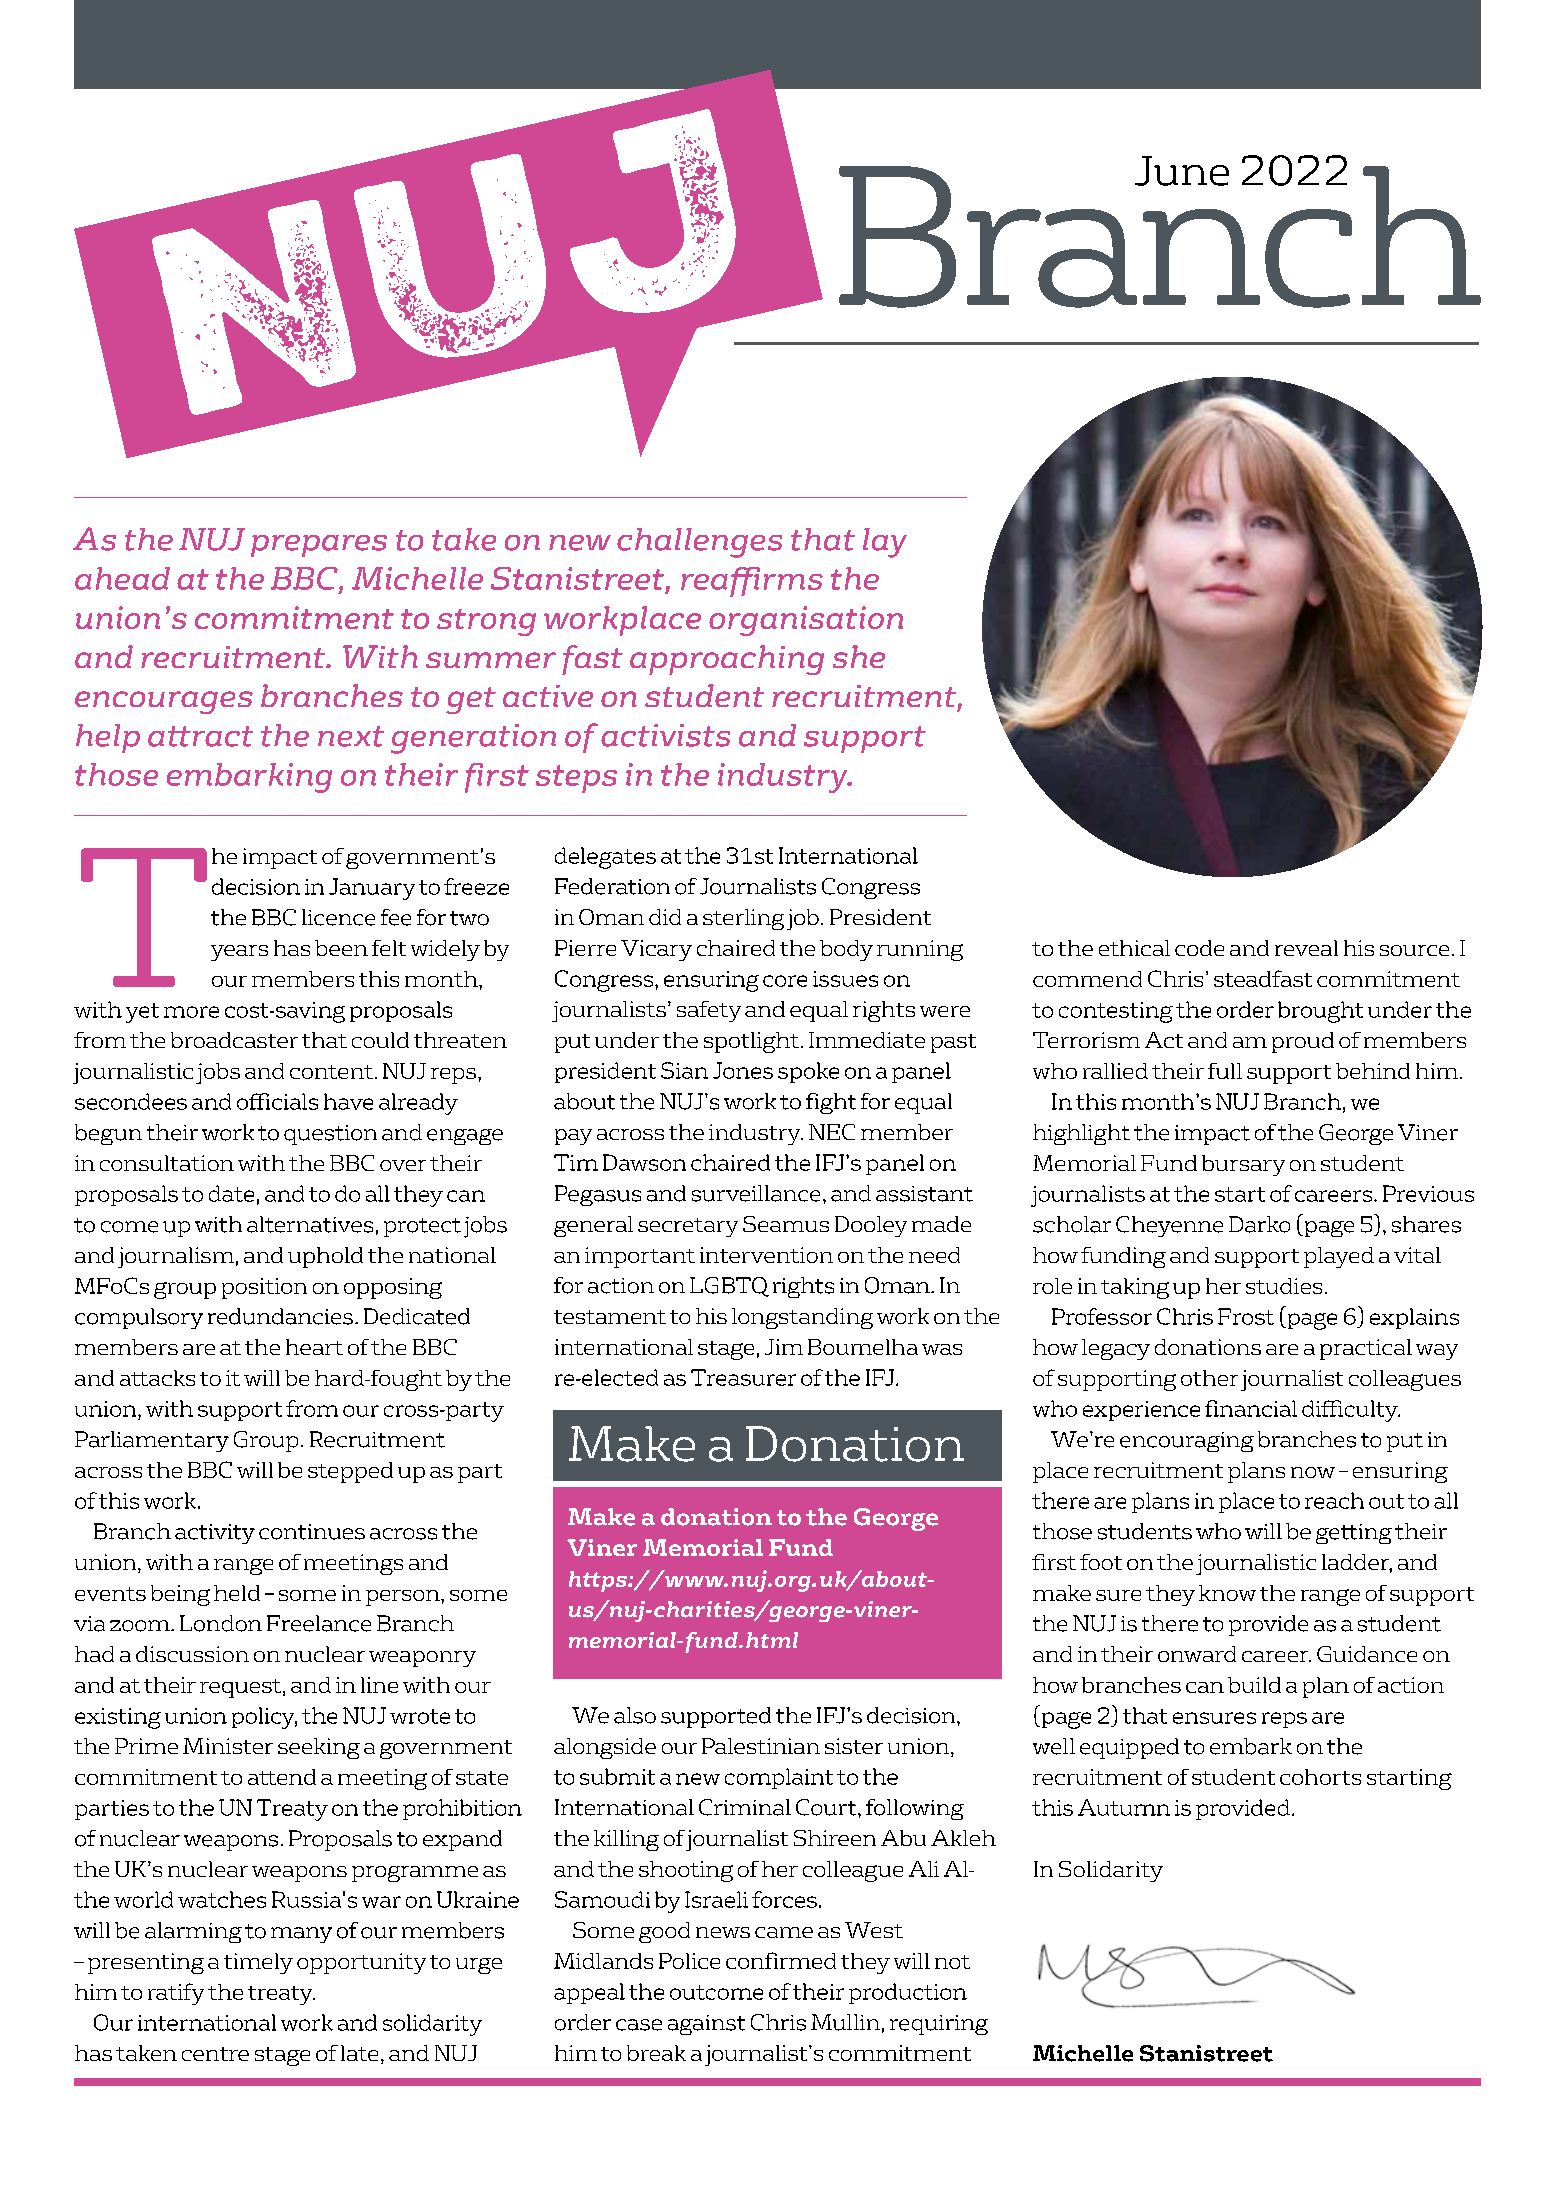 This screenshot has width=1555, height=2200. Describe the element at coordinates (122, 578) in the screenshot. I see `ahead` at that location.
